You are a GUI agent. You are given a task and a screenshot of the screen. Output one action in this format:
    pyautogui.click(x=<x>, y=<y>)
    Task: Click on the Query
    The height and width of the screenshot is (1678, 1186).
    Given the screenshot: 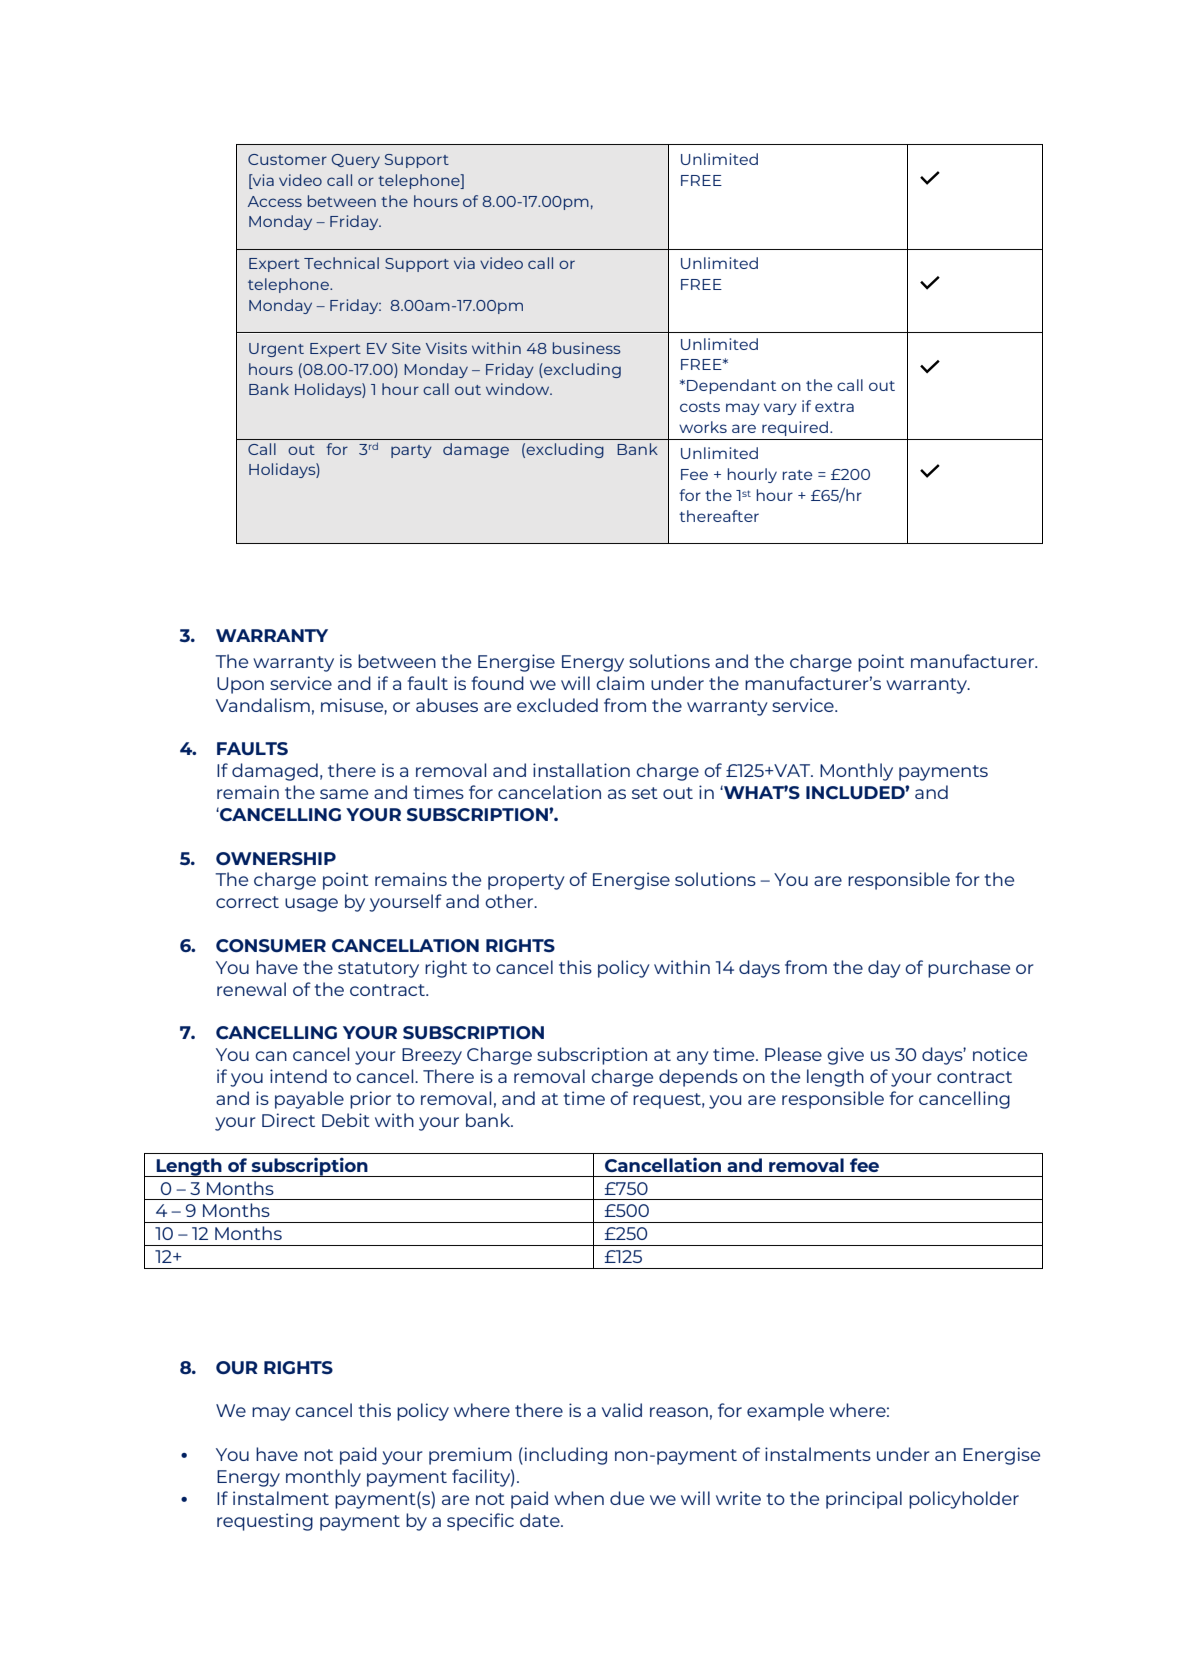 What is the action you would take?
    pyautogui.click(x=356, y=161)
